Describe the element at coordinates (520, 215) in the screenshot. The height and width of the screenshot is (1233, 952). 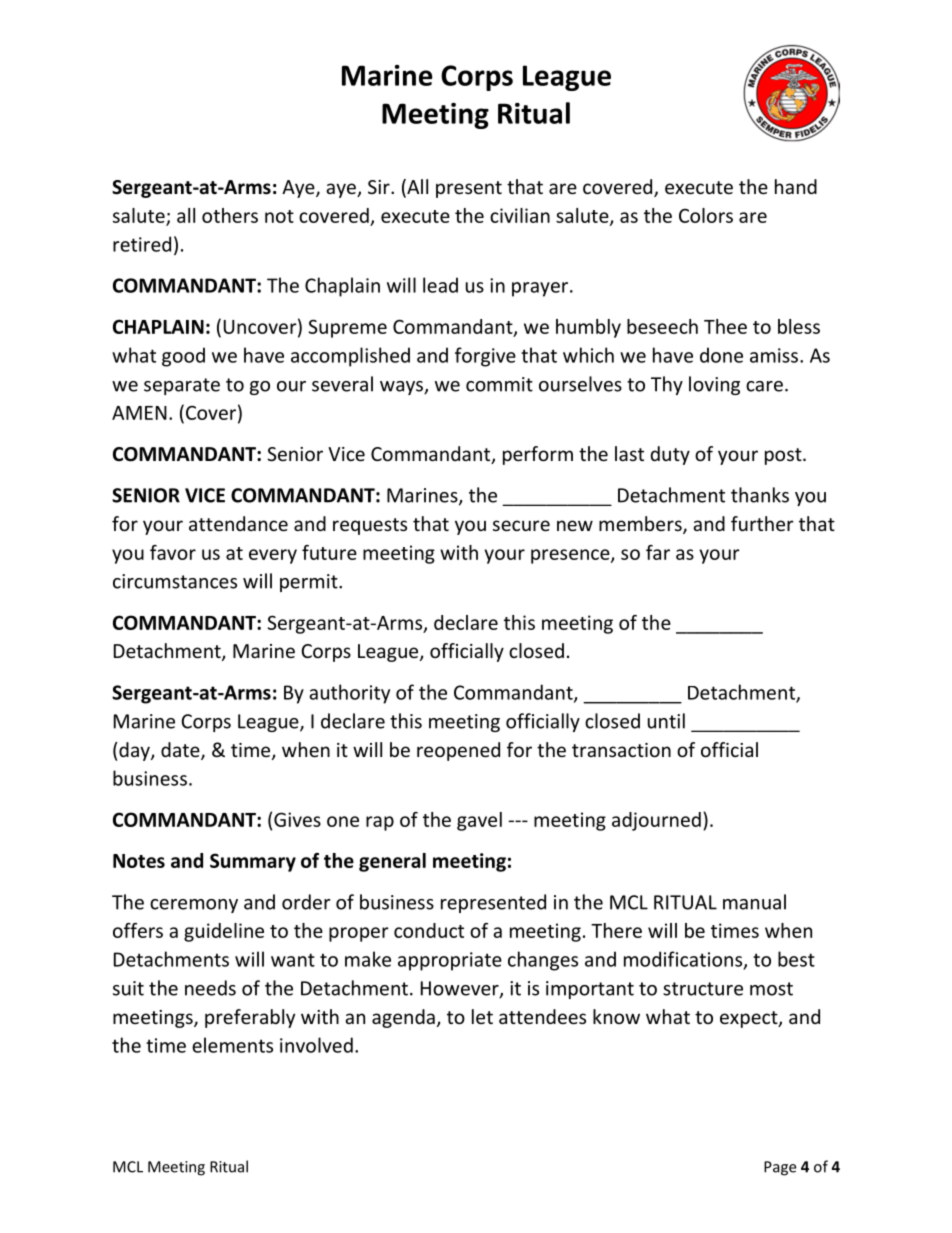
I see `civilian` at that location.
